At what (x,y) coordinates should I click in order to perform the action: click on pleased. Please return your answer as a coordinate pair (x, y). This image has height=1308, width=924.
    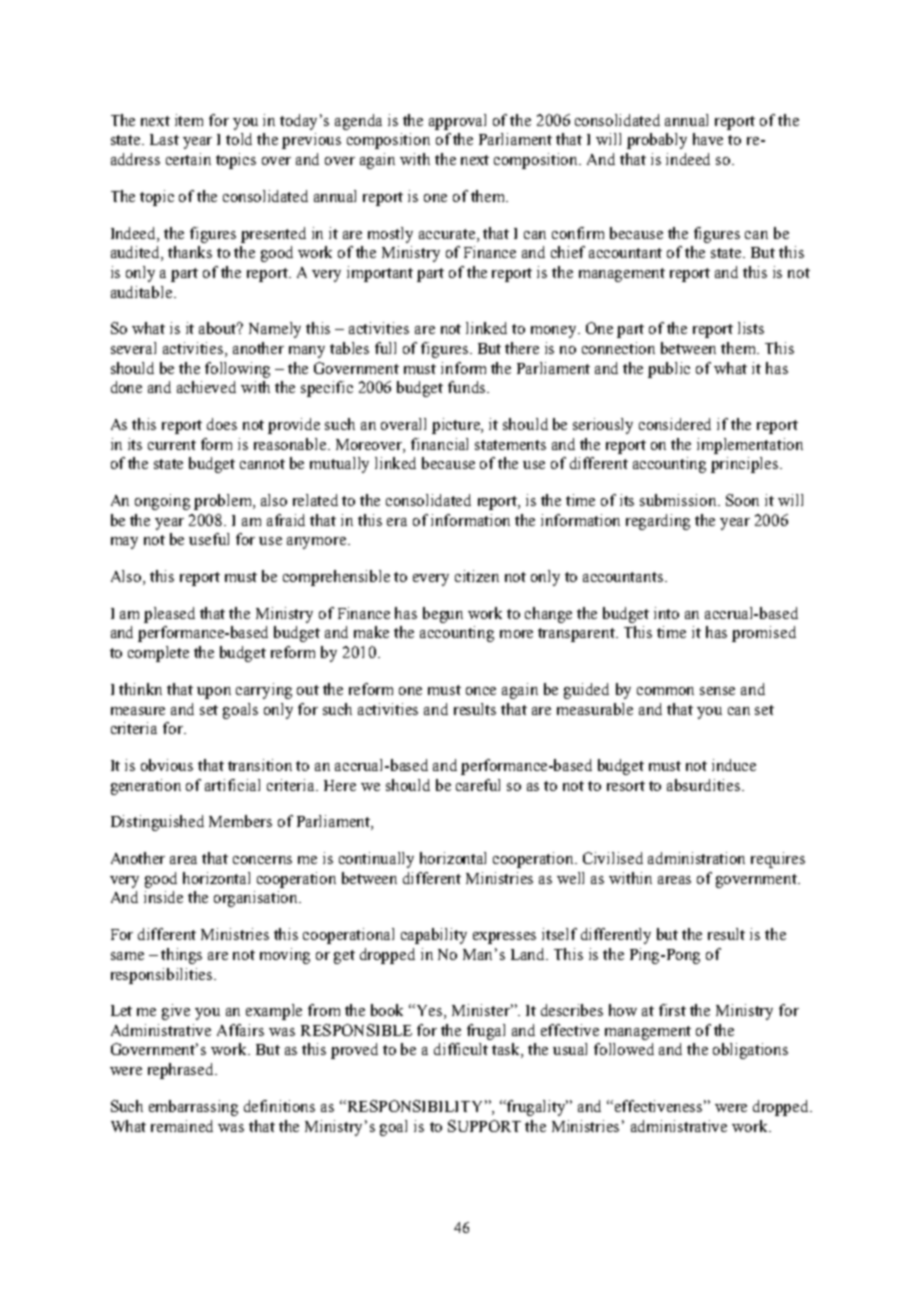
    Looking at the image, I should click on (169, 615).
